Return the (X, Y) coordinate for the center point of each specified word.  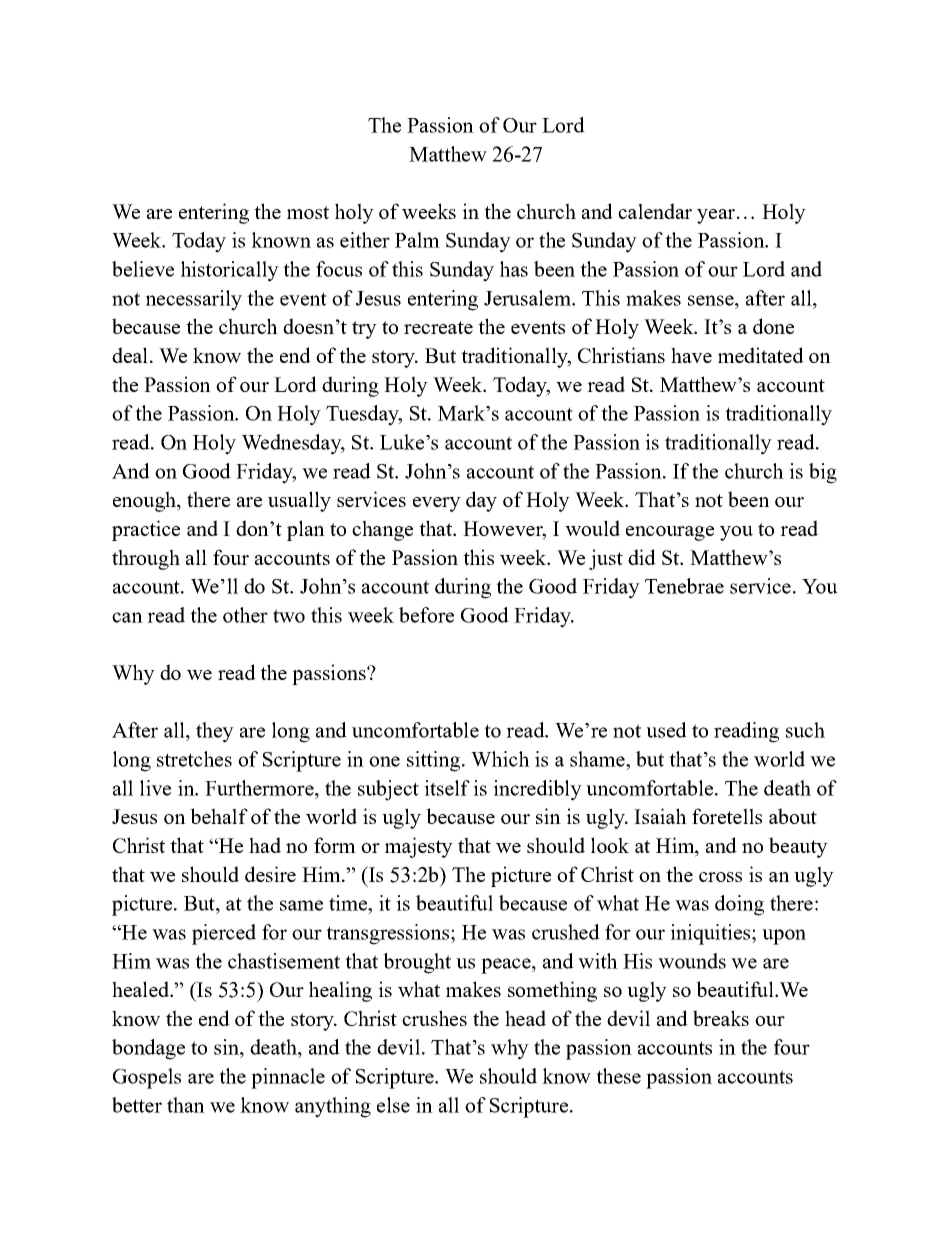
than (186, 1105)
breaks (721, 1018)
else (393, 1105)
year (716, 216)
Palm (417, 240)
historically (230, 271)
